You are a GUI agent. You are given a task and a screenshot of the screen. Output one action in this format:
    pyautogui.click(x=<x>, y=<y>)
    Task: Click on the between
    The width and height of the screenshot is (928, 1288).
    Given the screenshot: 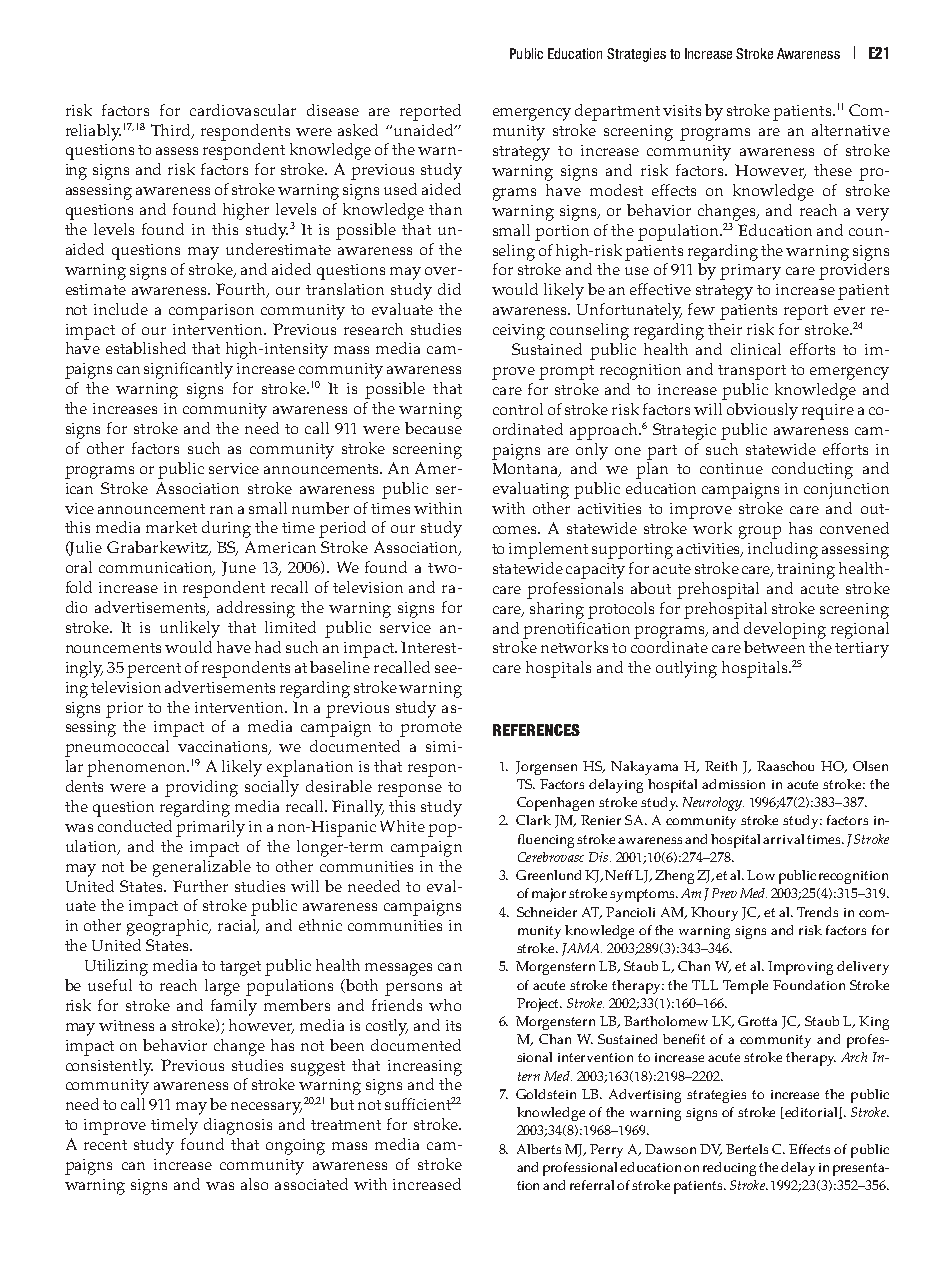 What is the action you would take?
    pyautogui.click(x=774, y=647)
